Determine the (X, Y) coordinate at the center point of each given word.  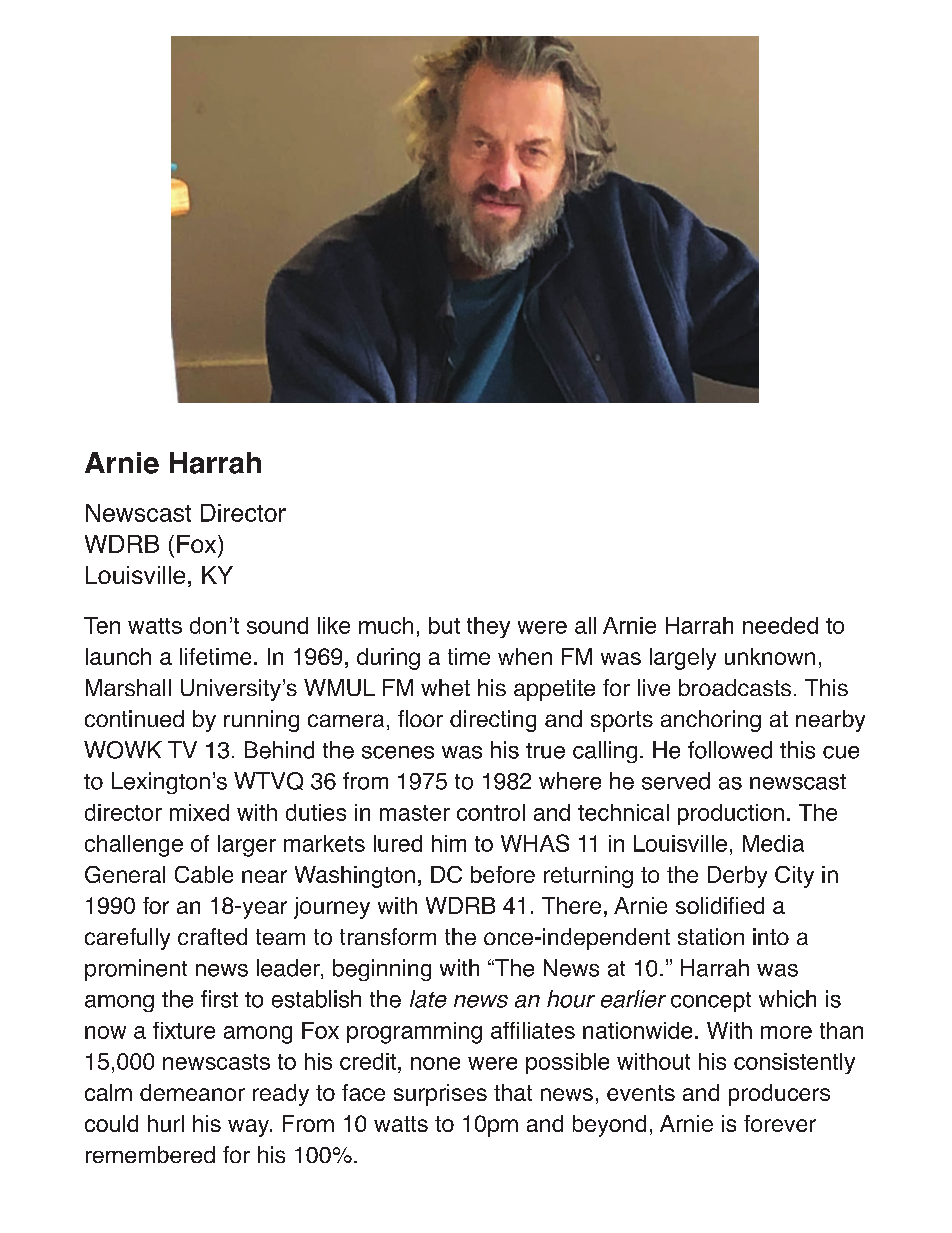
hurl (166, 1123)
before (503, 874)
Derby (737, 877)
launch (118, 656)
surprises (440, 1095)
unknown (770, 656)
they (488, 627)
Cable (204, 874)
